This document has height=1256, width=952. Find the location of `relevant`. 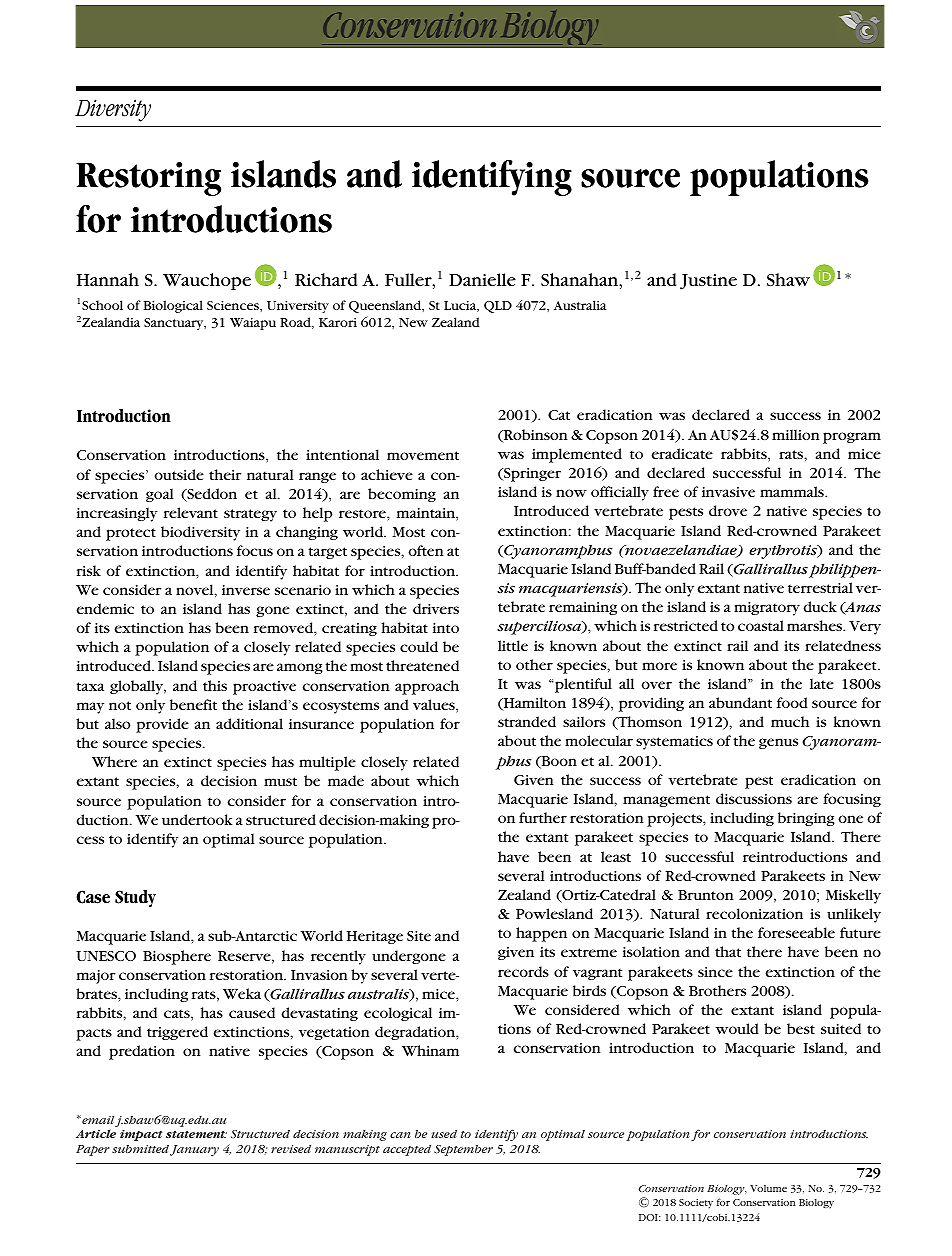

relevant is located at coordinates (191, 512).
